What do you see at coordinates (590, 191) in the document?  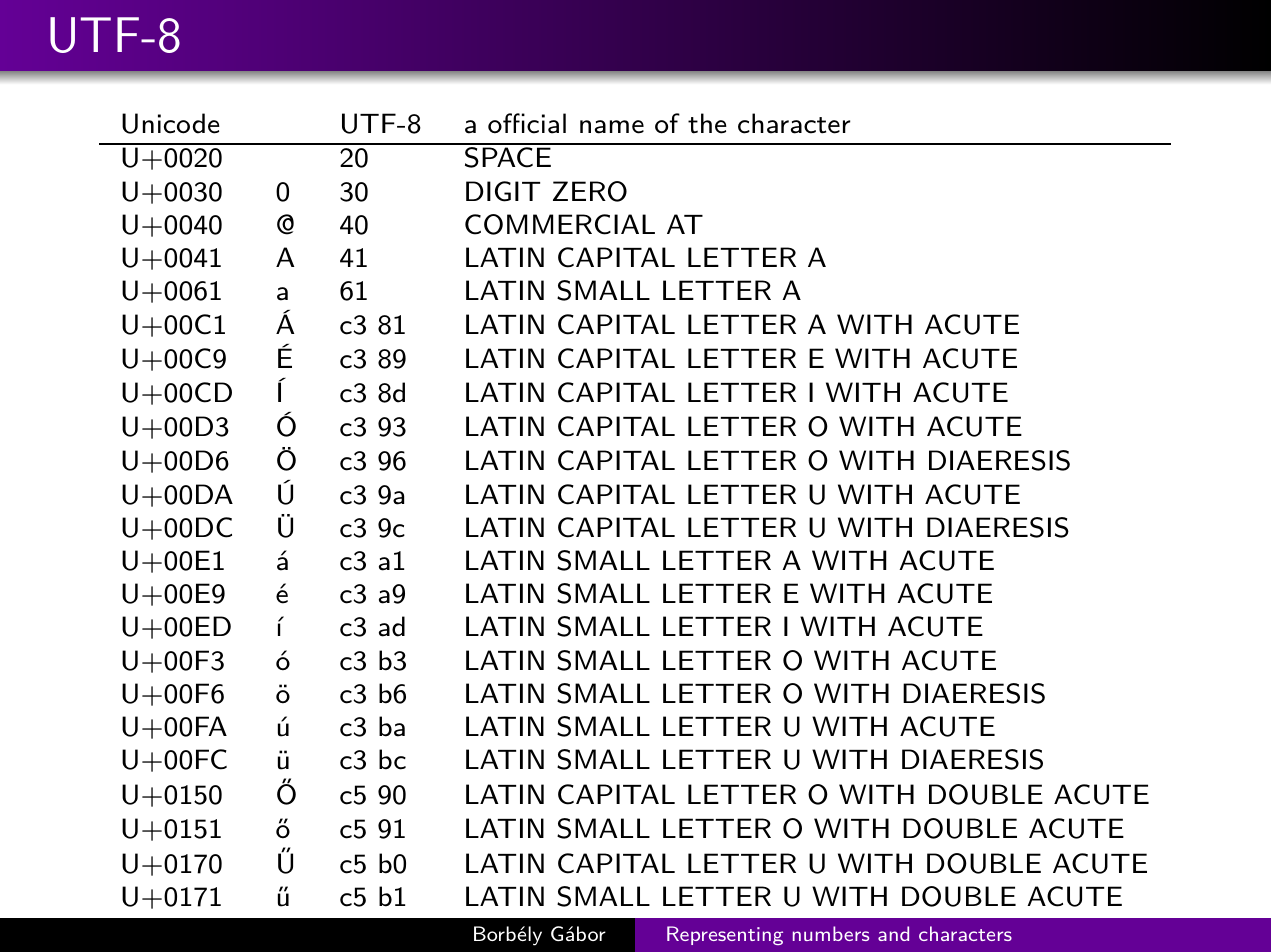 I see `ZERO` at bounding box center [590, 191].
